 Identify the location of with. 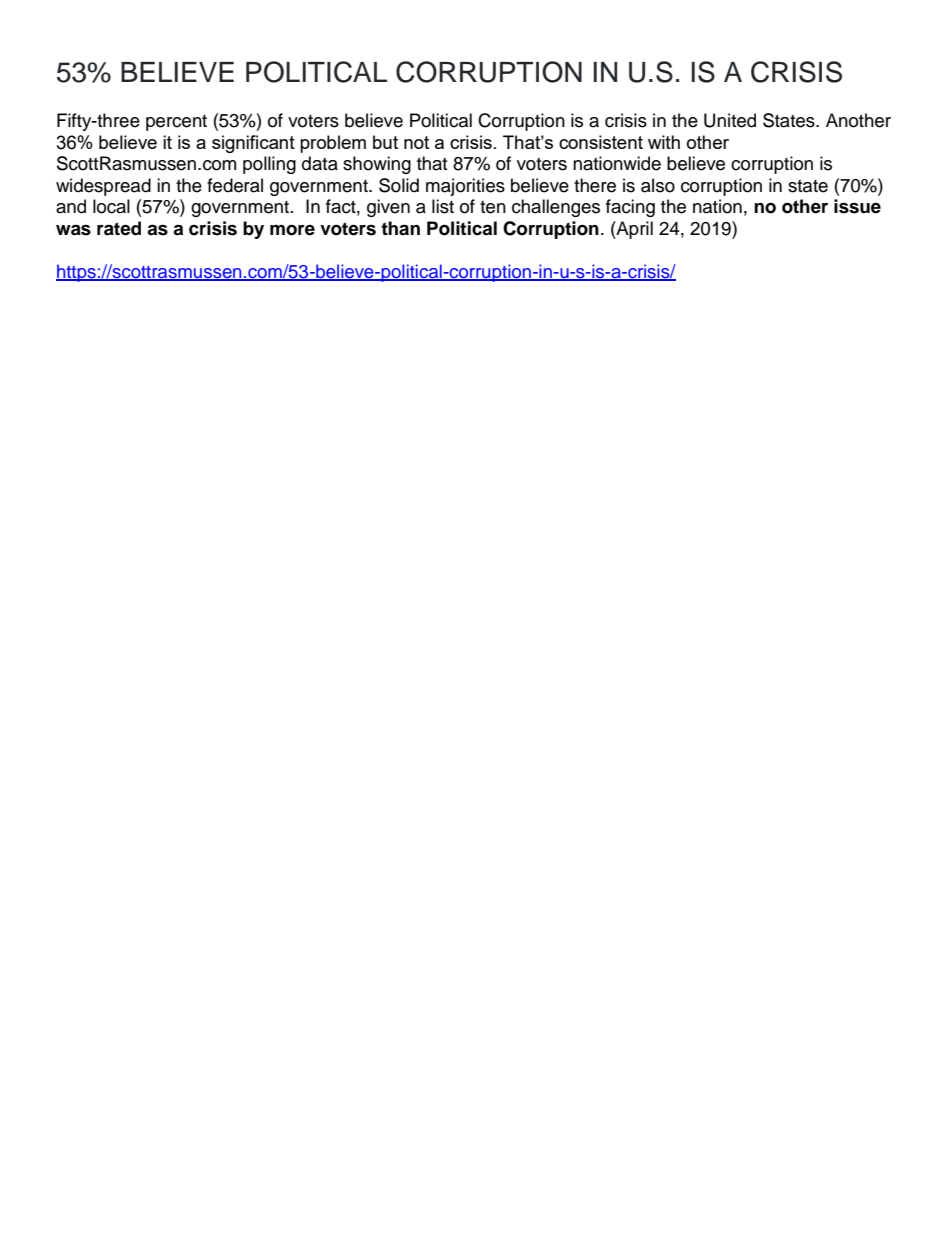
(664, 142).
